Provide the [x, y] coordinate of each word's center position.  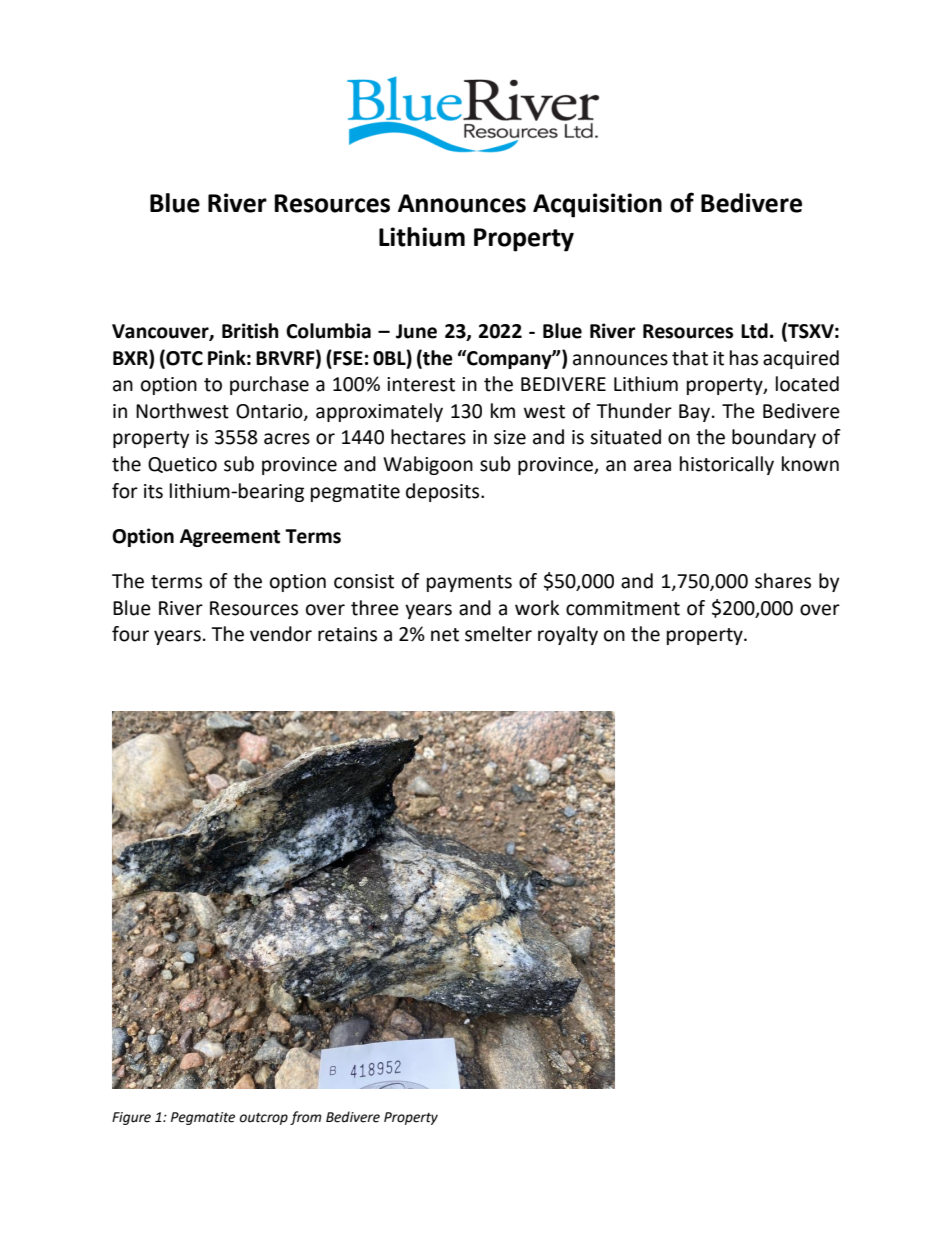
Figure [131, 1118]
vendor [281, 634]
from [306, 1118]
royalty [568, 635]
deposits [442, 492]
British [250, 331]
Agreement [230, 538]
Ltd [754, 331]
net [445, 635]
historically [727, 465]
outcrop [264, 1119]
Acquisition [597, 205]
